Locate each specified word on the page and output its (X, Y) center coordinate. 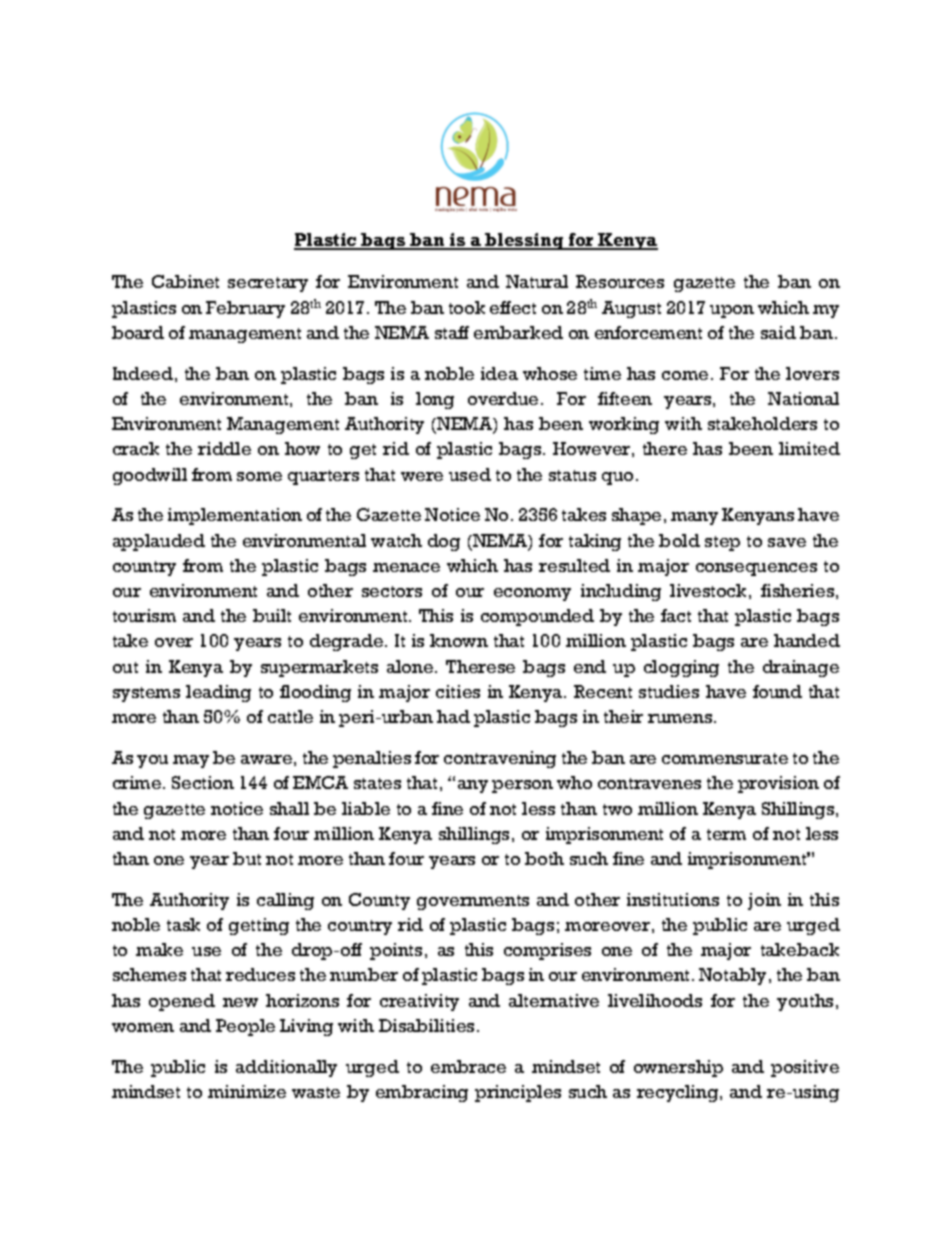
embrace (468, 1066)
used (470, 474)
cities (458, 691)
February (245, 309)
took (467, 307)
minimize (247, 1091)
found (777, 691)
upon (732, 311)
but (247, 858)
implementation (235, 516)
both (544, 858)
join (764, 901)
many (694, 518)
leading (218, 693)
